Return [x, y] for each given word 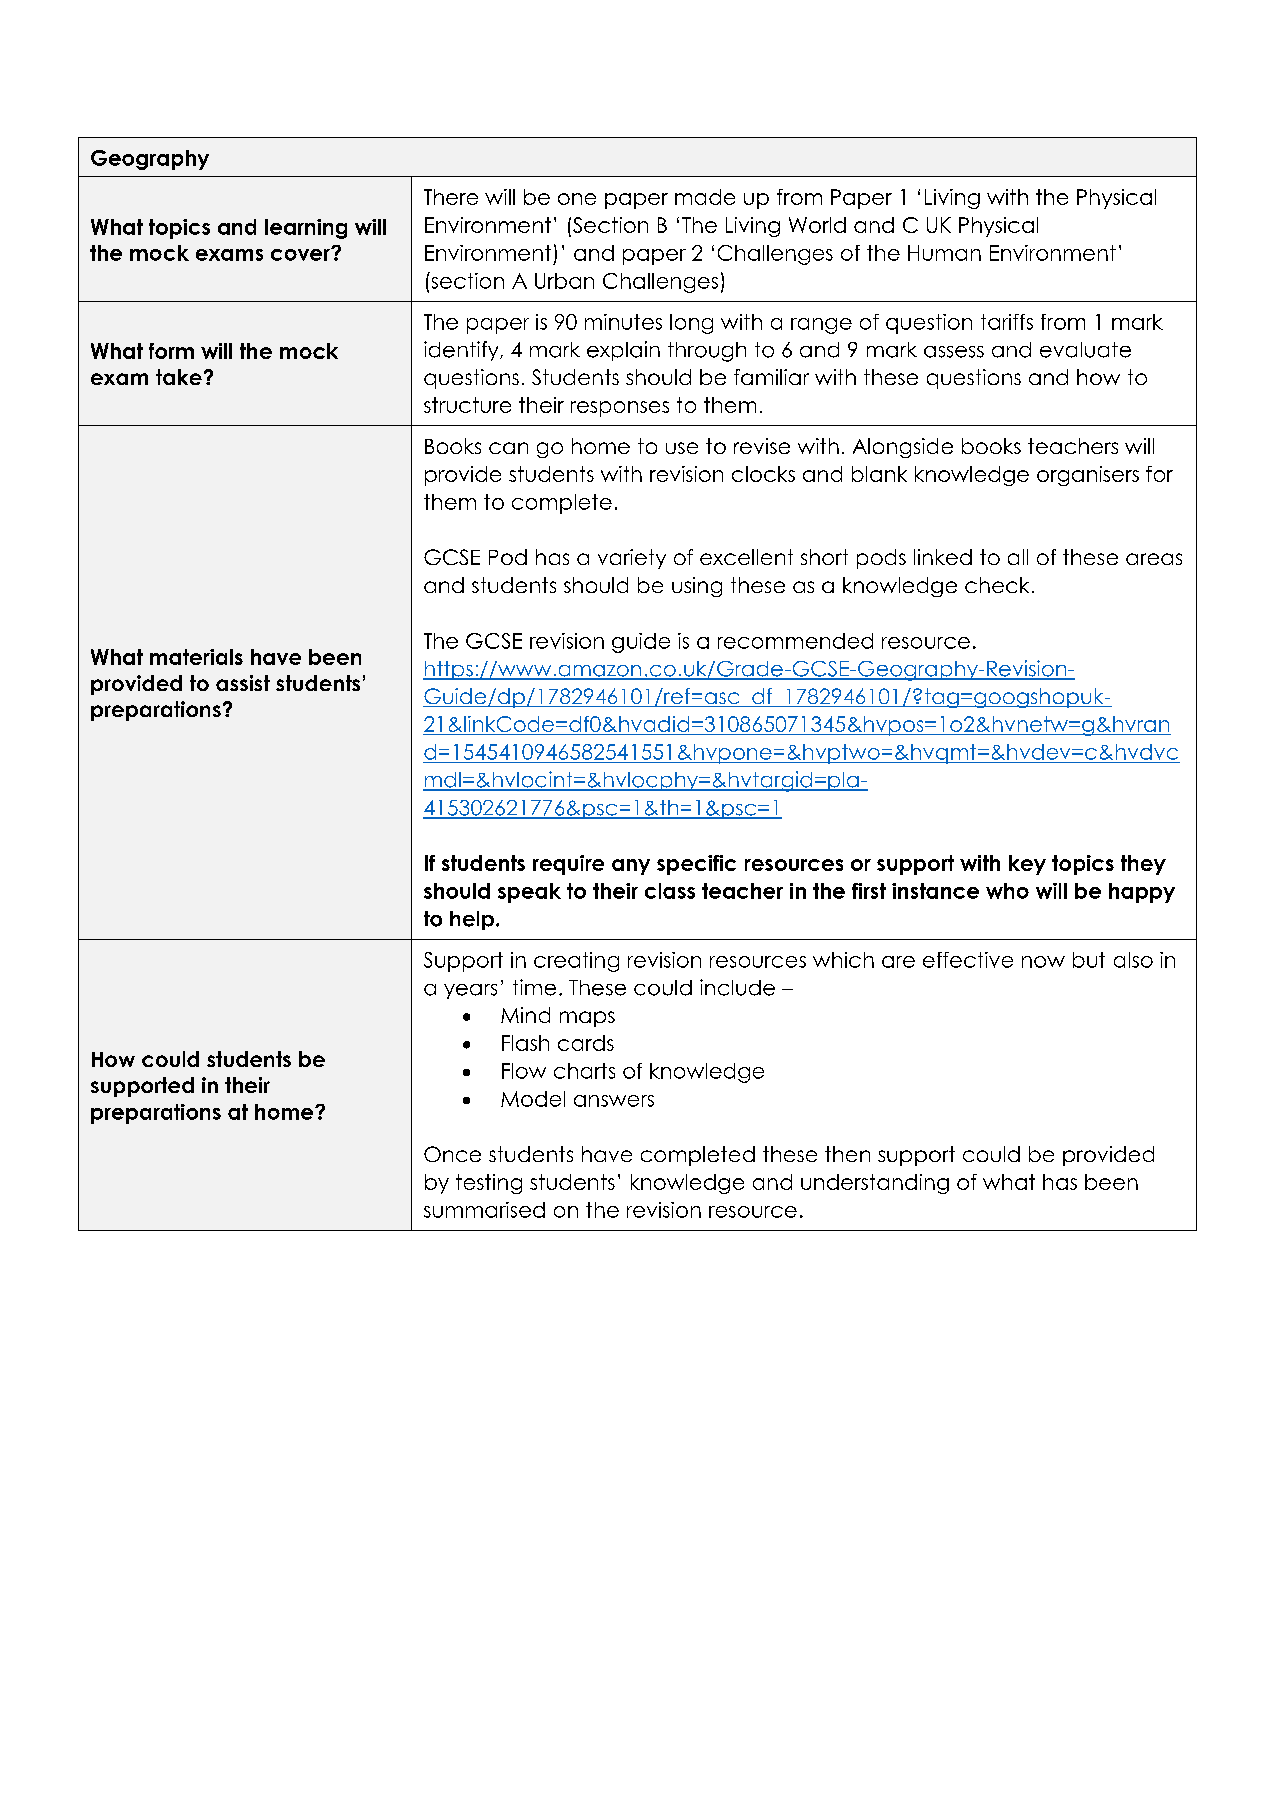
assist [243, 683]
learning [306, 229]
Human [944, 253]
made [705, 197]
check [997, 585]
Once [452, 1154]
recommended [795, 641]
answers [614, 1101]
